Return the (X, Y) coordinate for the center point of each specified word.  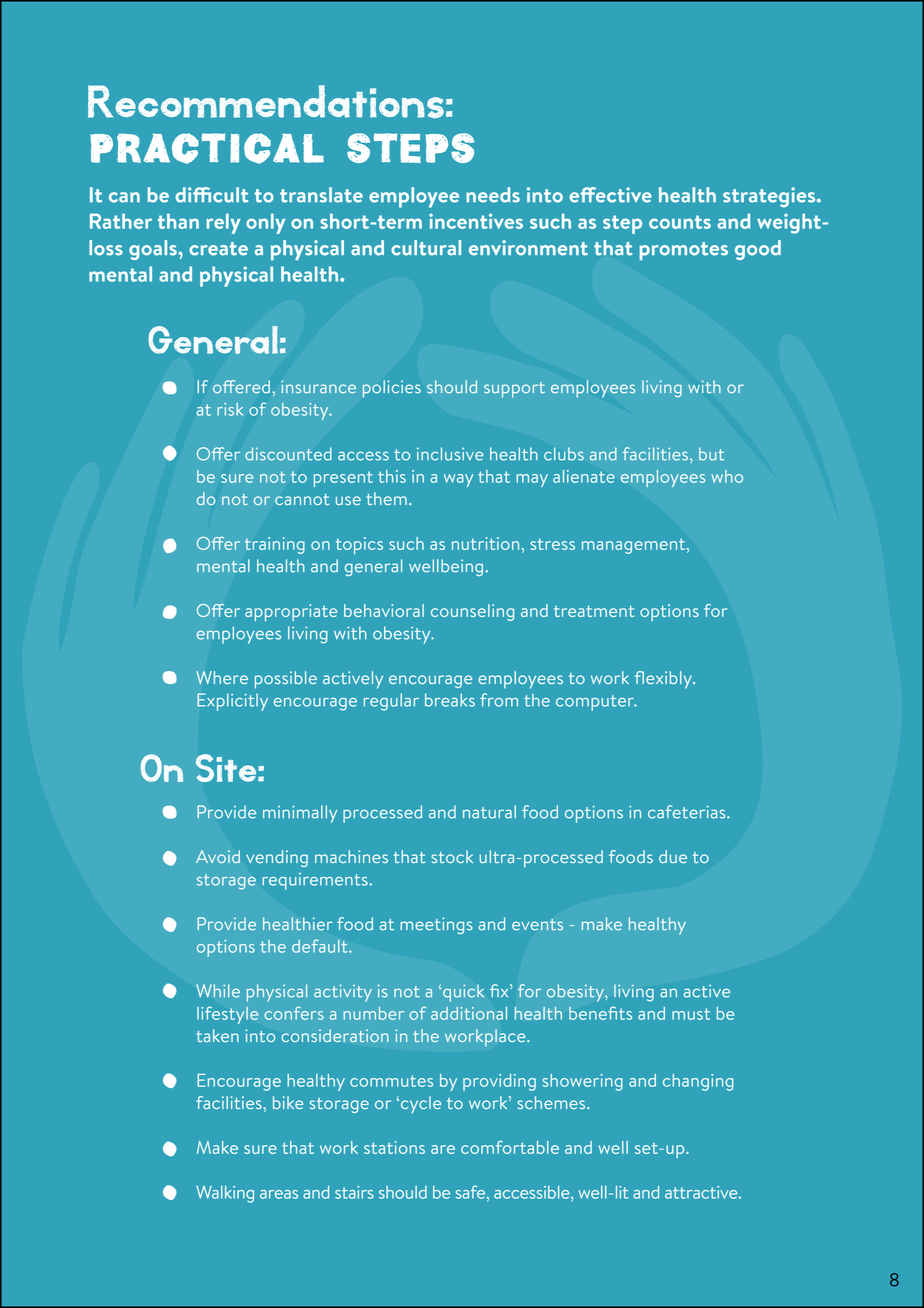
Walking (225, 1194)
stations (394, 1147)
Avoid (218, 856)
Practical (207, 148)
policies (392, 389)
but (711, 454)
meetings (436, 925)
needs (493, 195)
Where (222, 677)
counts (680, 222)
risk (230, 409)
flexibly (664, 680)
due (673, 856)
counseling (472, 612)
